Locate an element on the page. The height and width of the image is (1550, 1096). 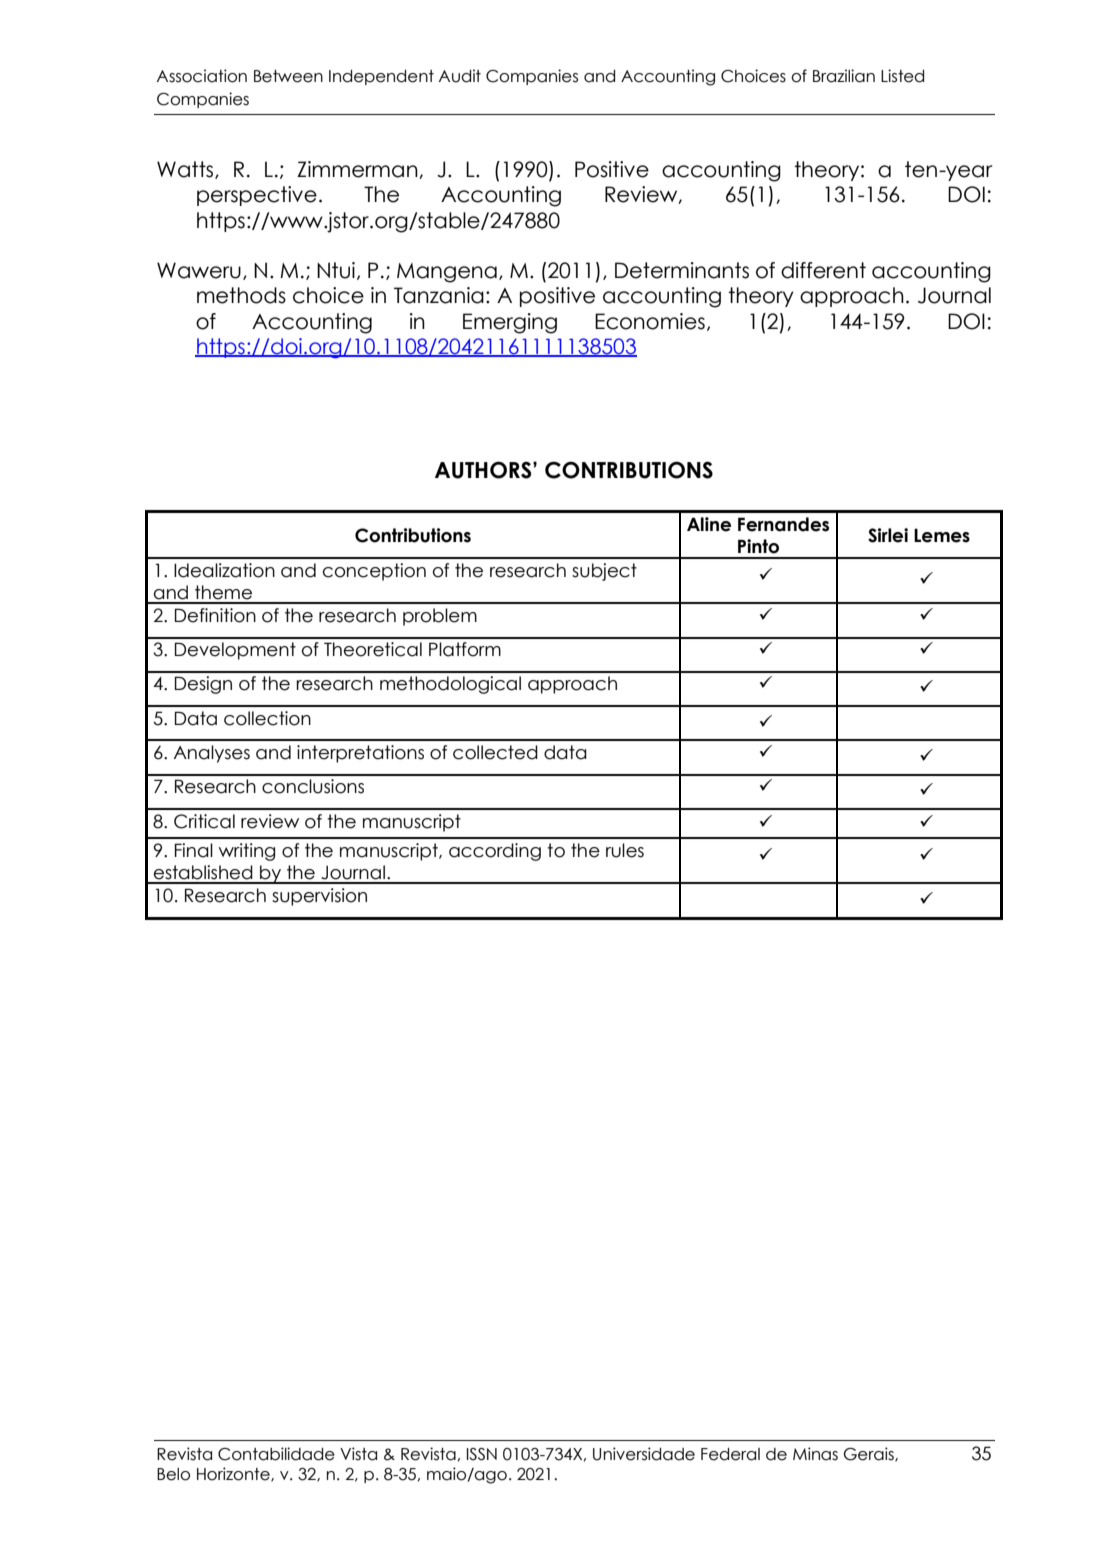
ISSN is located at coordinates (482, 1454).
